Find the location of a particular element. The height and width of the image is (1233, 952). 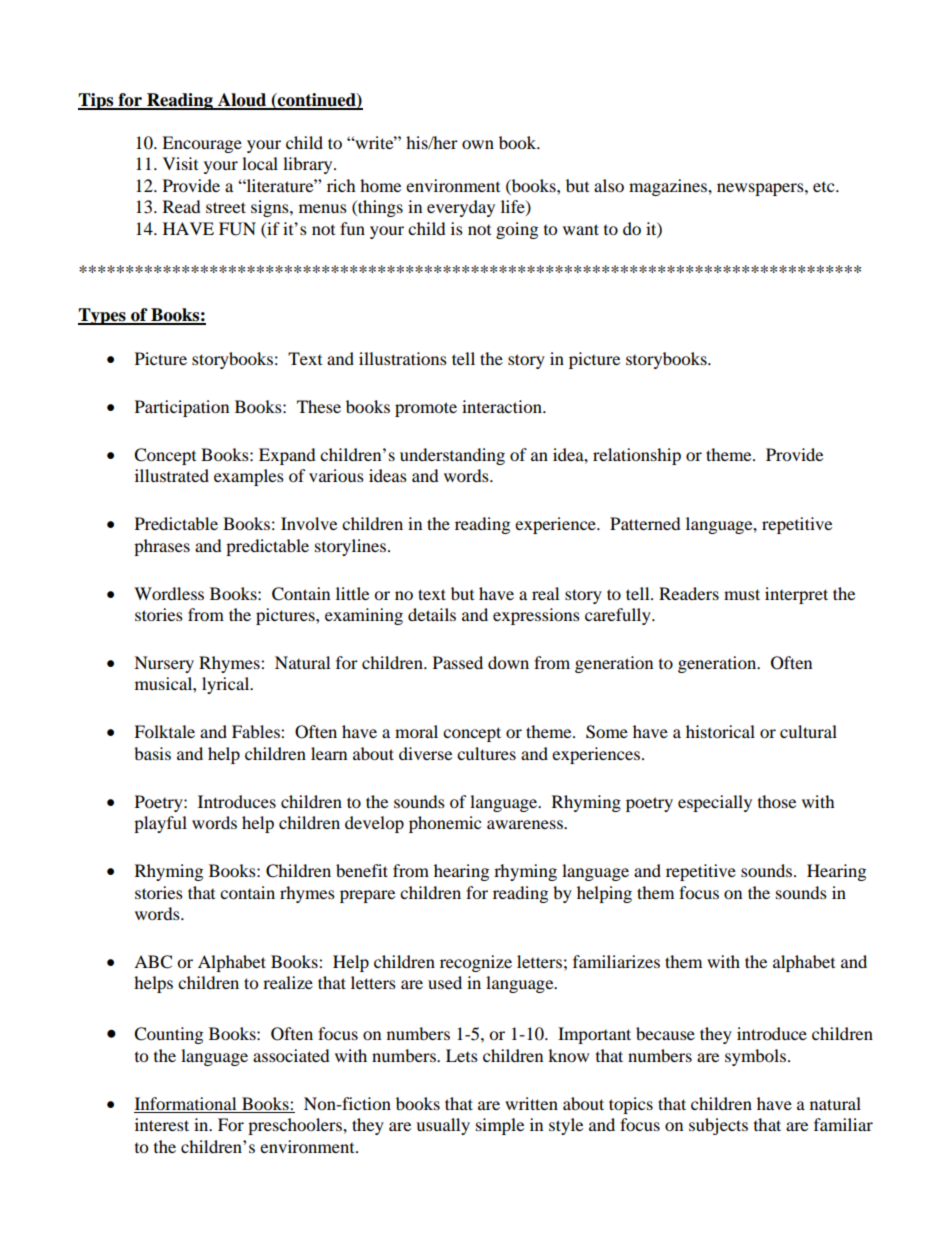

details is located at coordinates (432, 614).
